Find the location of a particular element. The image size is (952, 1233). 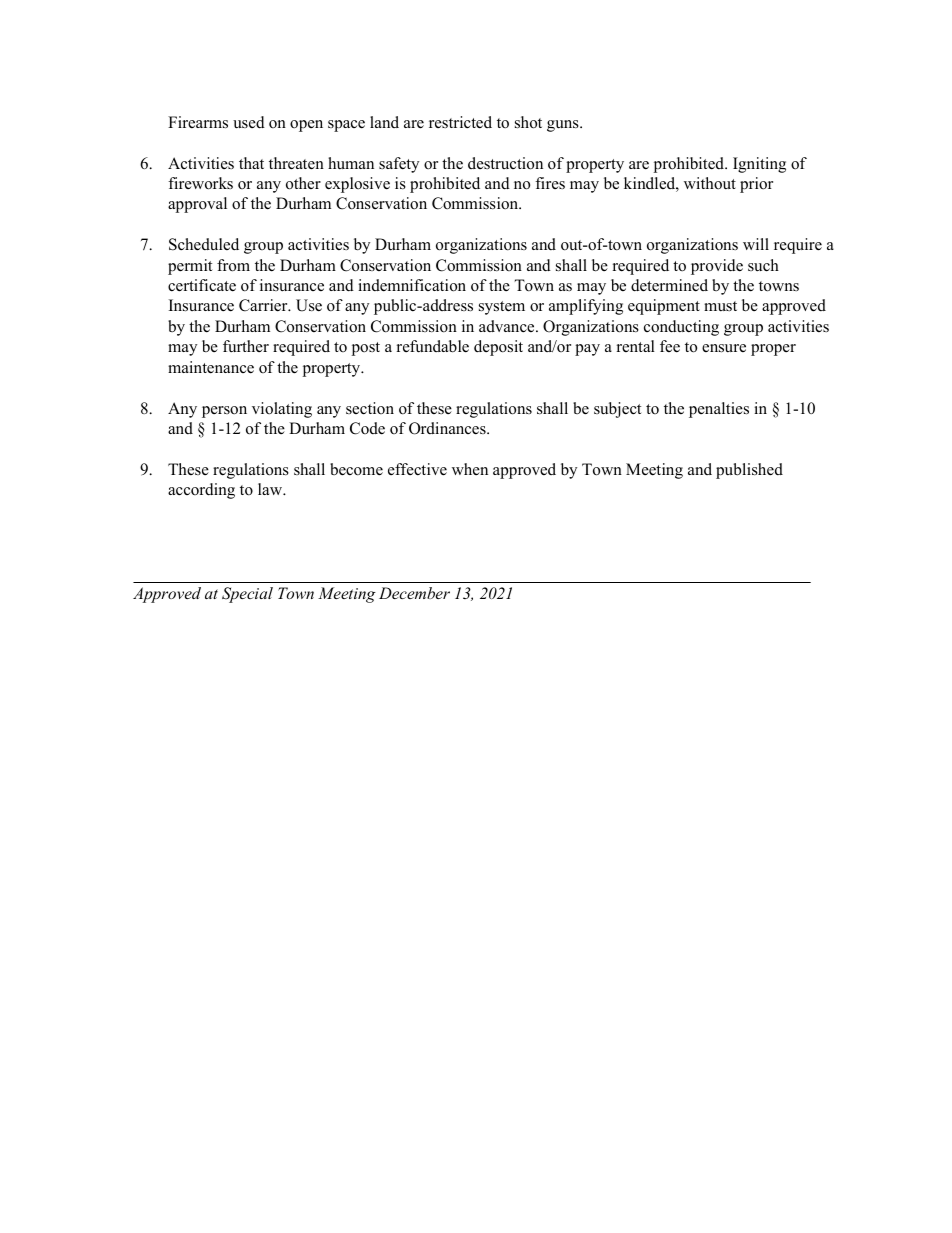

violating is located at coordinates (282, 410).
